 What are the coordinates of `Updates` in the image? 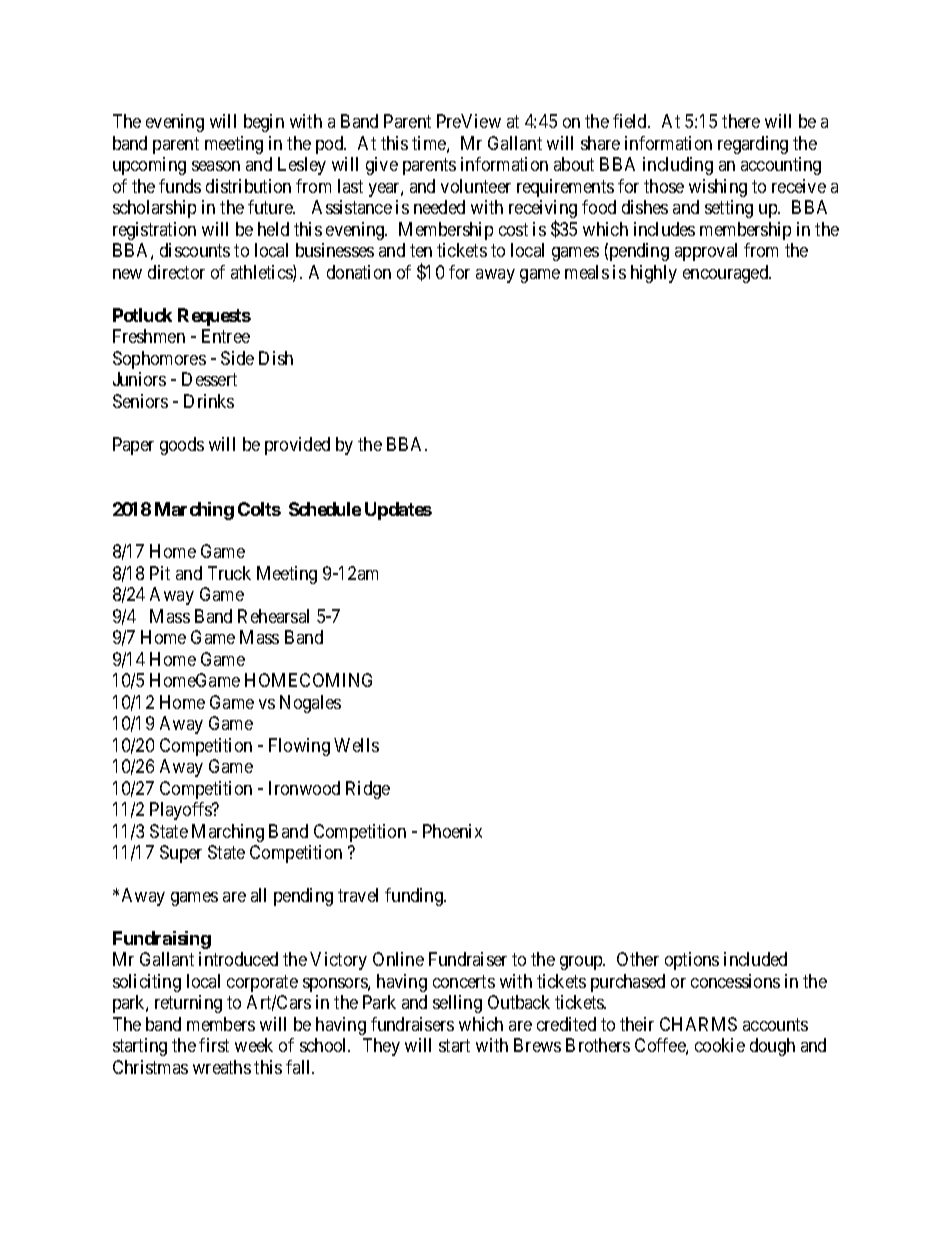 It's located at (398, 511).
